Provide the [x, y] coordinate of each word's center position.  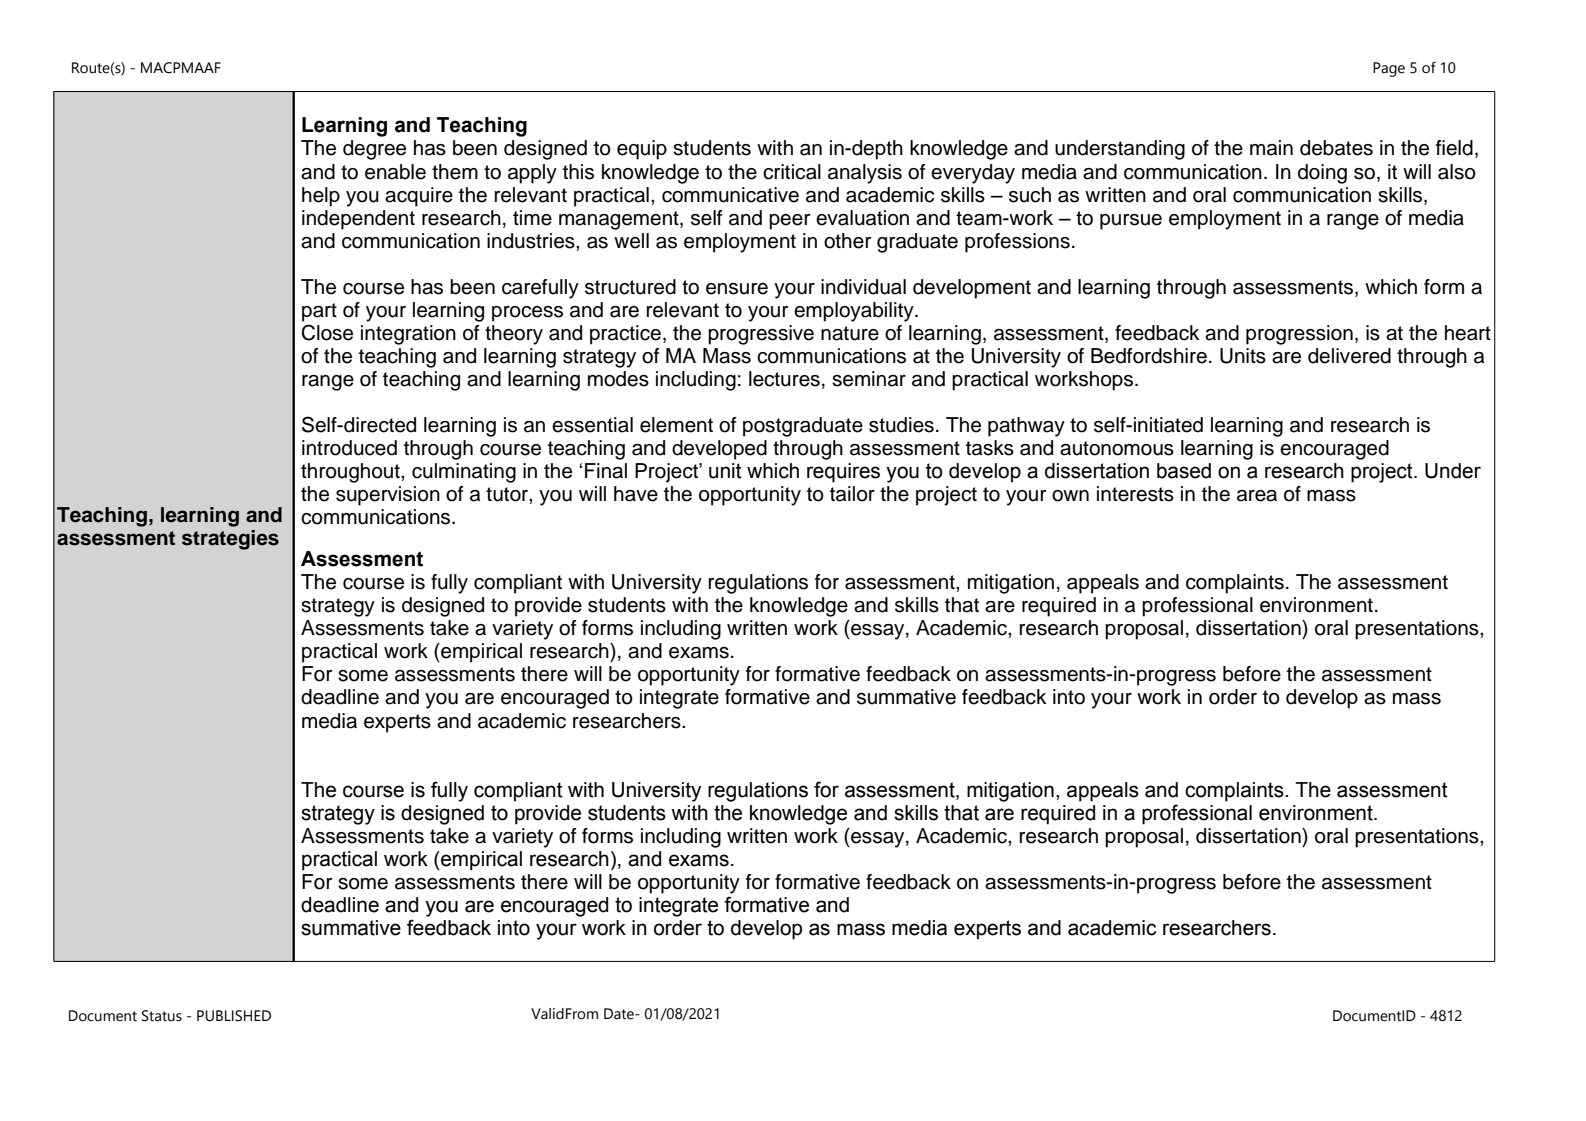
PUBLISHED [234, 1016]
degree [374, 150]
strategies [230, 540]
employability [855, 312]
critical [792, 172]
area [1257, 496]
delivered [1349, 356]
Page [1389, 69]
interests [1135, 494]
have [636, 494]
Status [162, 1016]
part [319, 312]
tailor [852, 494]
